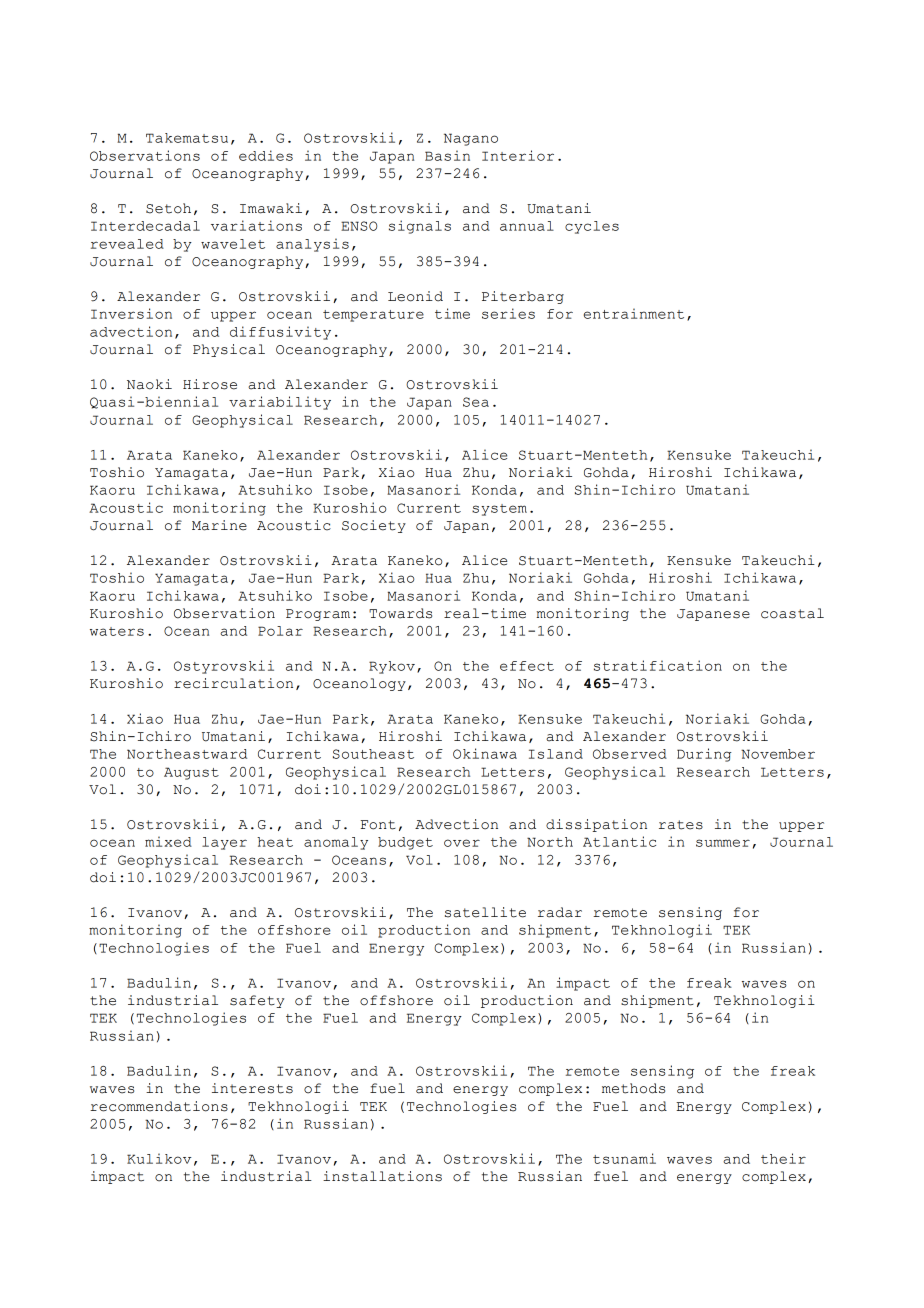 Image resolution: width=924 pixels, height=1308 pixels. I want to click on eddies, so click(266, 155).
